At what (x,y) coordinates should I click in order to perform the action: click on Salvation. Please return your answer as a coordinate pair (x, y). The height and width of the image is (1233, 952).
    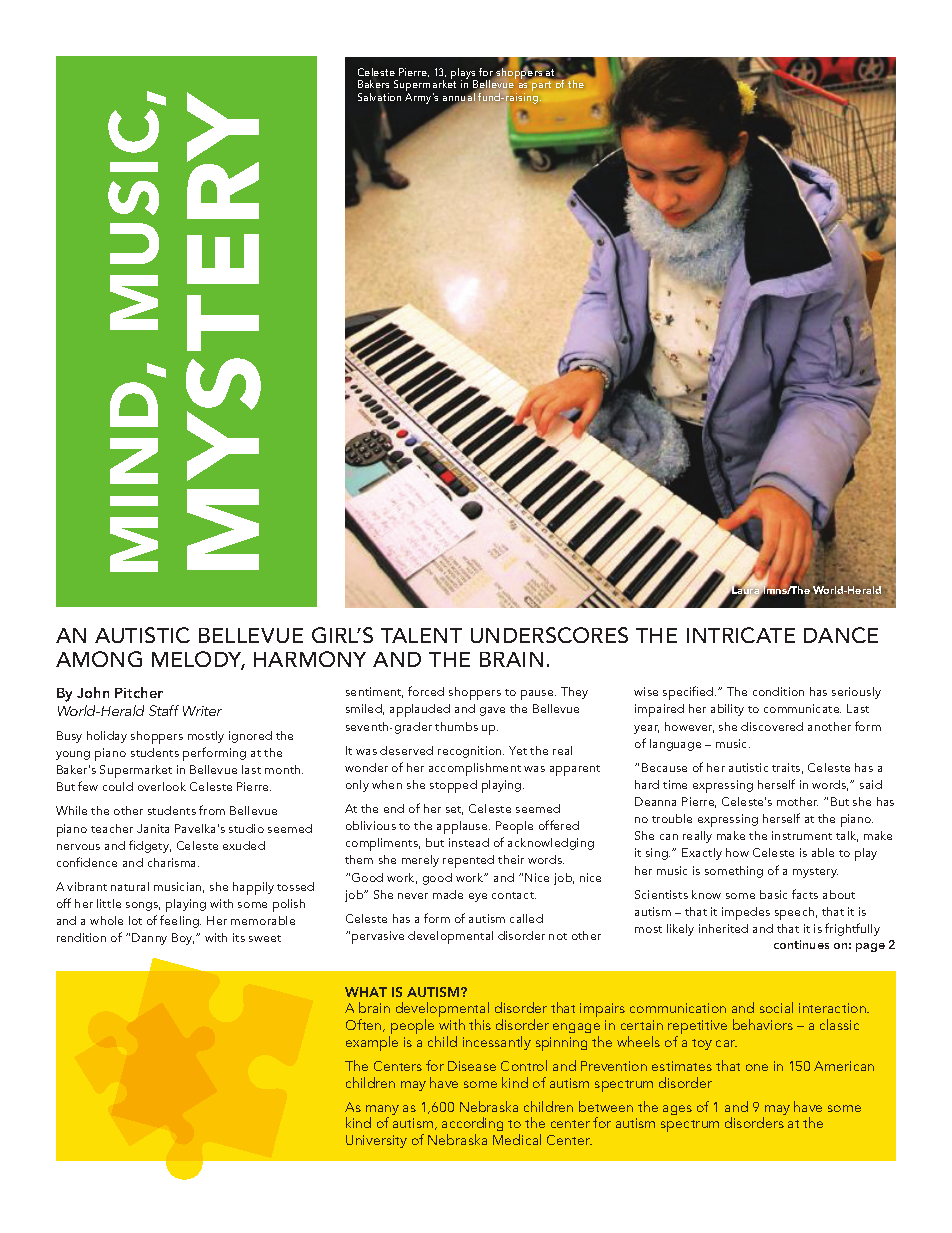
    Looking at the image, I should click on (379, 97).
